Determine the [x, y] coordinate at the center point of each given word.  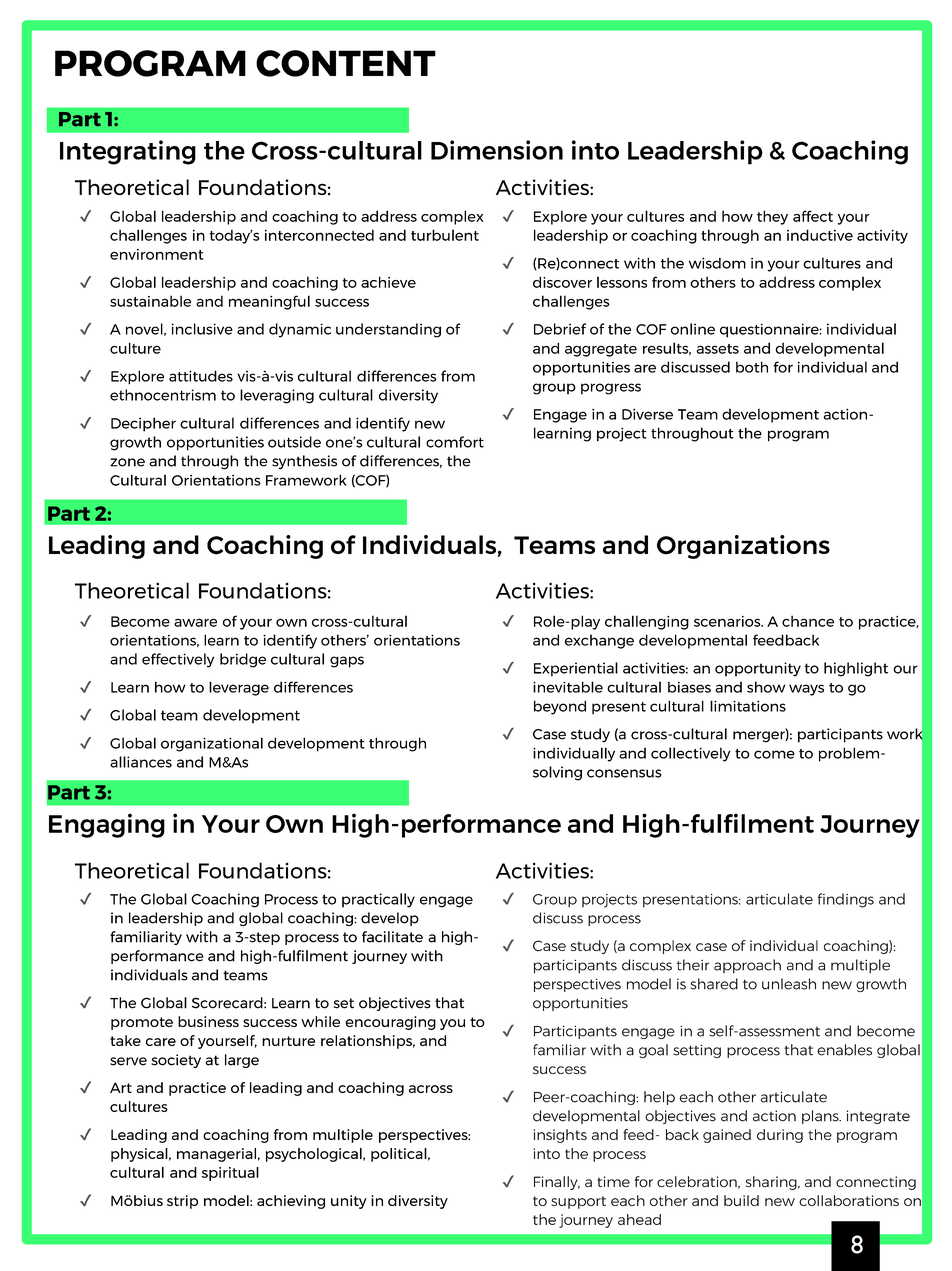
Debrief [560, 329]
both [752, 367]
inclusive [202, 329]
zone [127, 462]
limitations [748, 706]
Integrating [128, 152]
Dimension [497, 150]
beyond [560, 707]
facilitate [392, 937]
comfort [455, 442]
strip [182, 1202]
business [208, 1021]
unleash [789, 984]
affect [813, 216]
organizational [212, 744]
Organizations [743, 547]
